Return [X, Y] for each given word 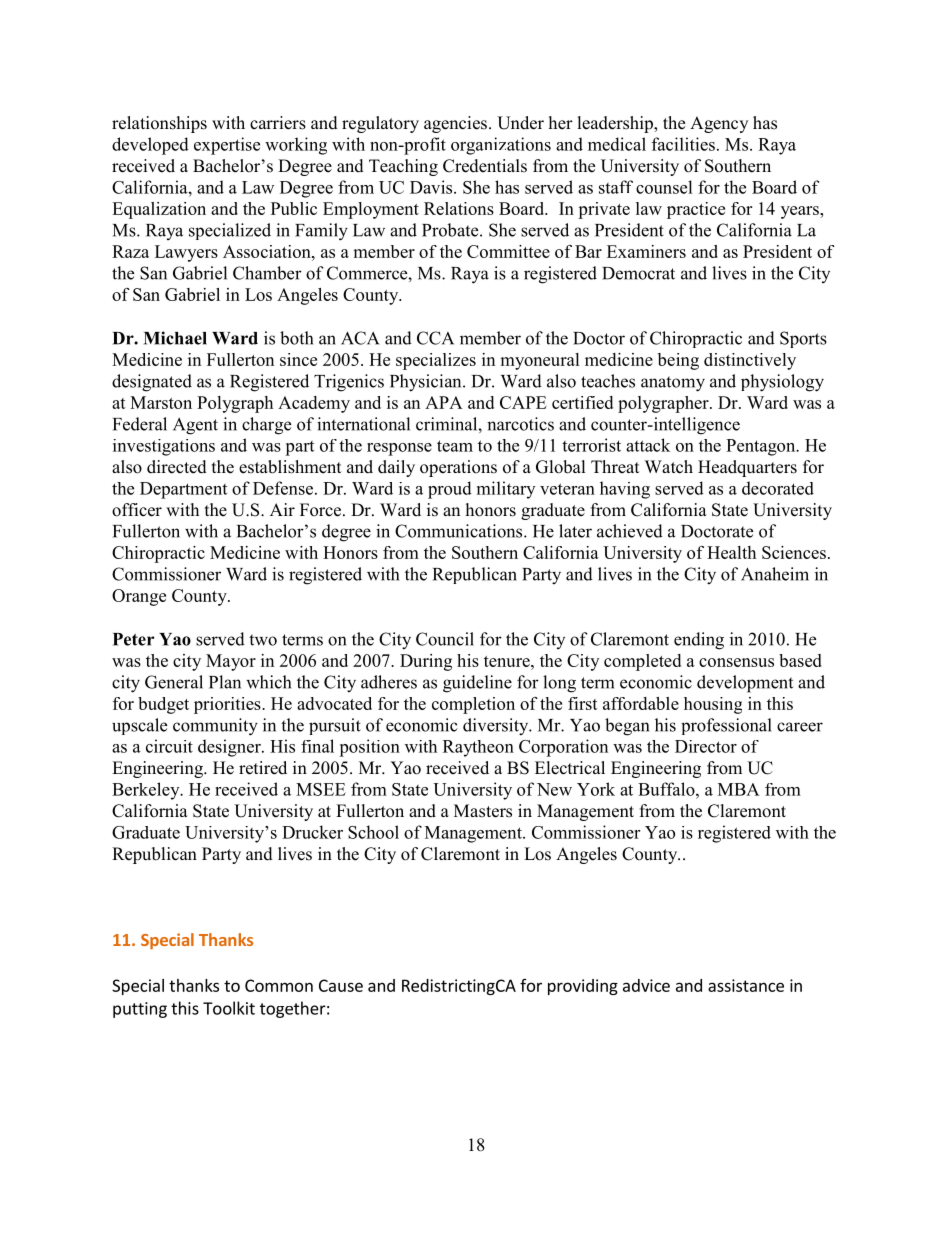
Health [731, 552]
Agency [719, 124]
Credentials [485, 166]
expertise [227, 146]
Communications [460, 531]
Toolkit [229, 1008]
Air [282, 509]
